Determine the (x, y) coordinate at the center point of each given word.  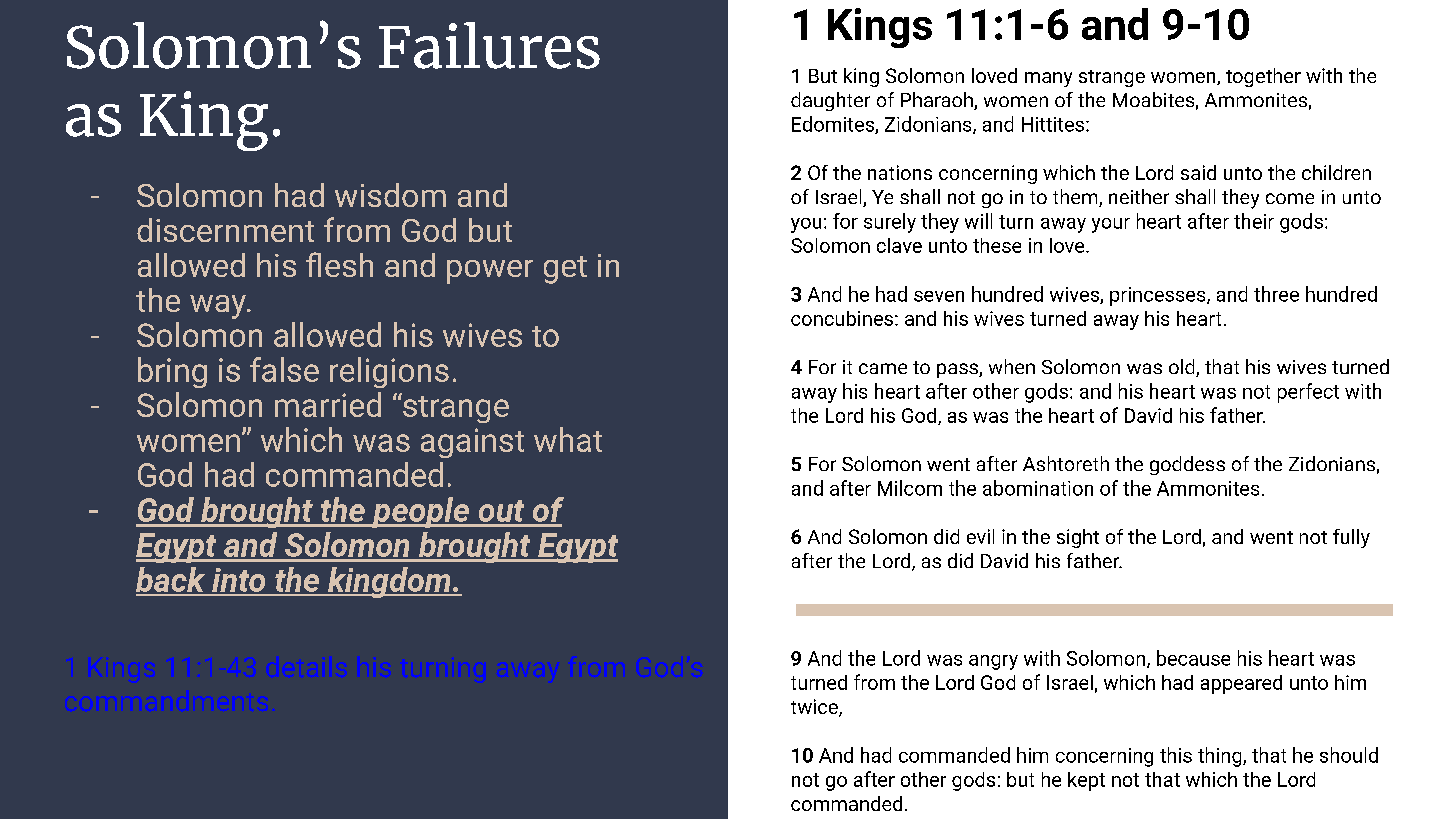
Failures (489, 45)
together (1263, 77)
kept (1086, 781)
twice (815, 708)
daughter (830, 101)
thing (1221, 757)
